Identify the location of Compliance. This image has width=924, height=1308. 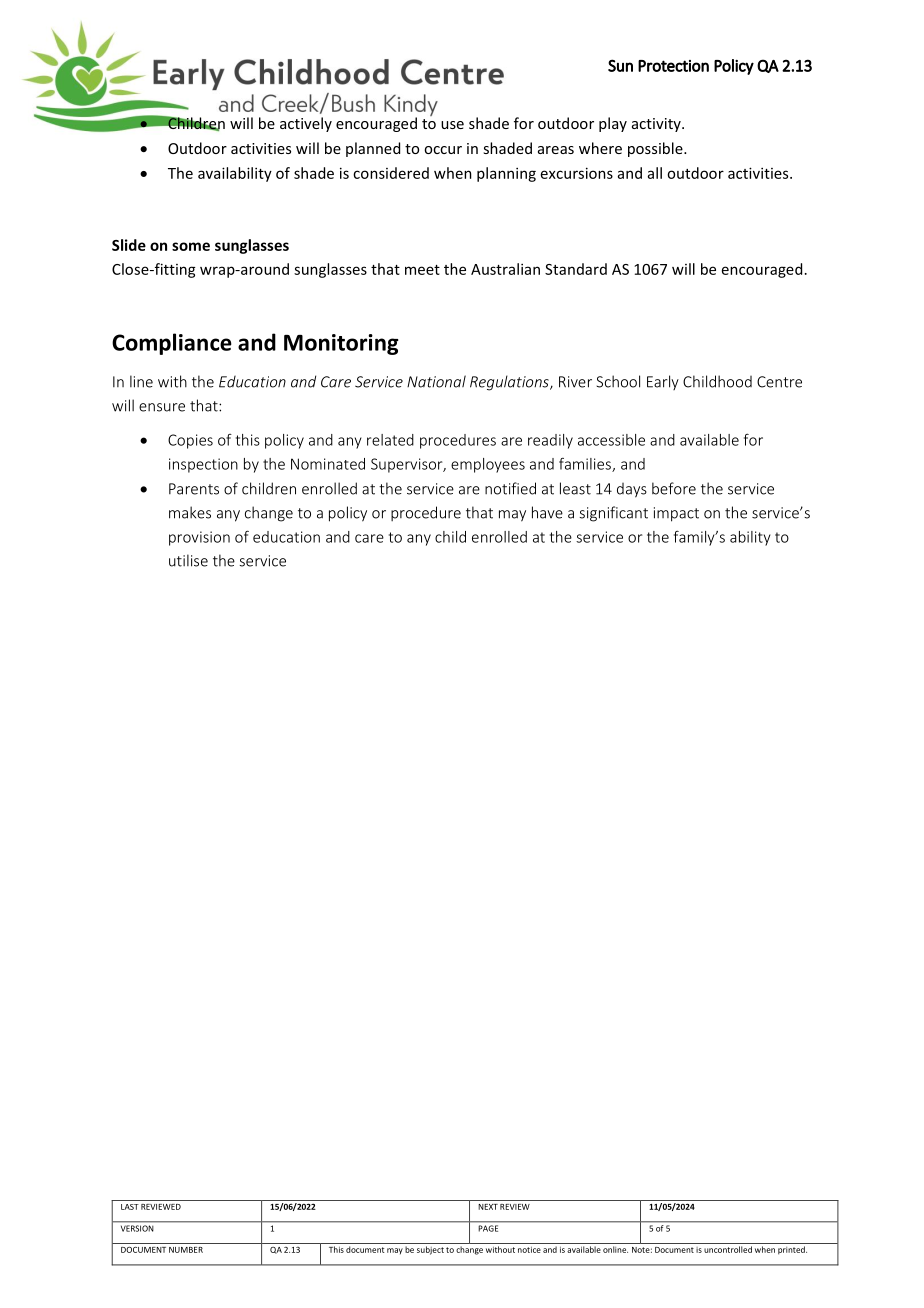
(172, 344).
